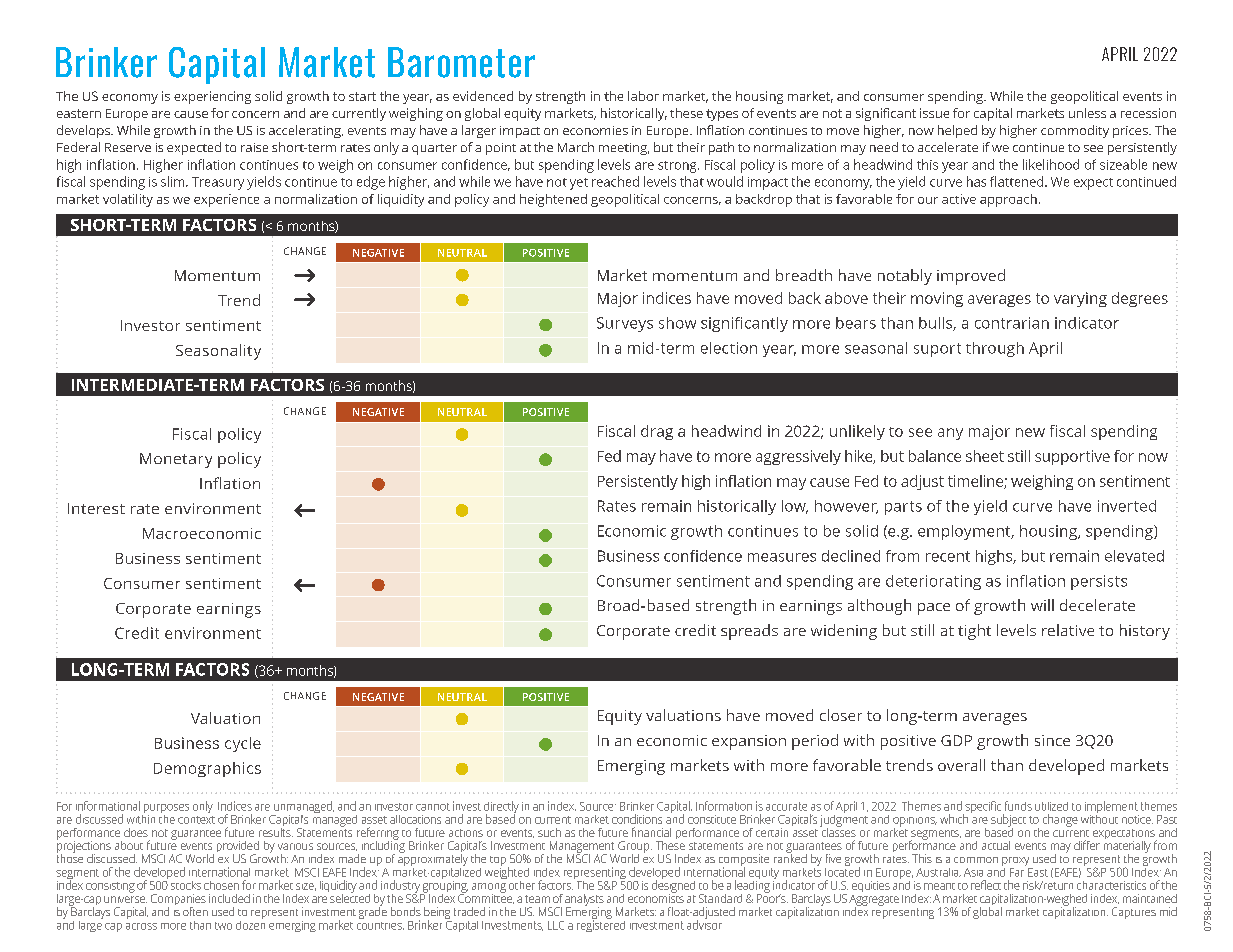  What do you see at coordinates (643, 96) in the page?
I see `labor` at bounding box center [643, 96].
